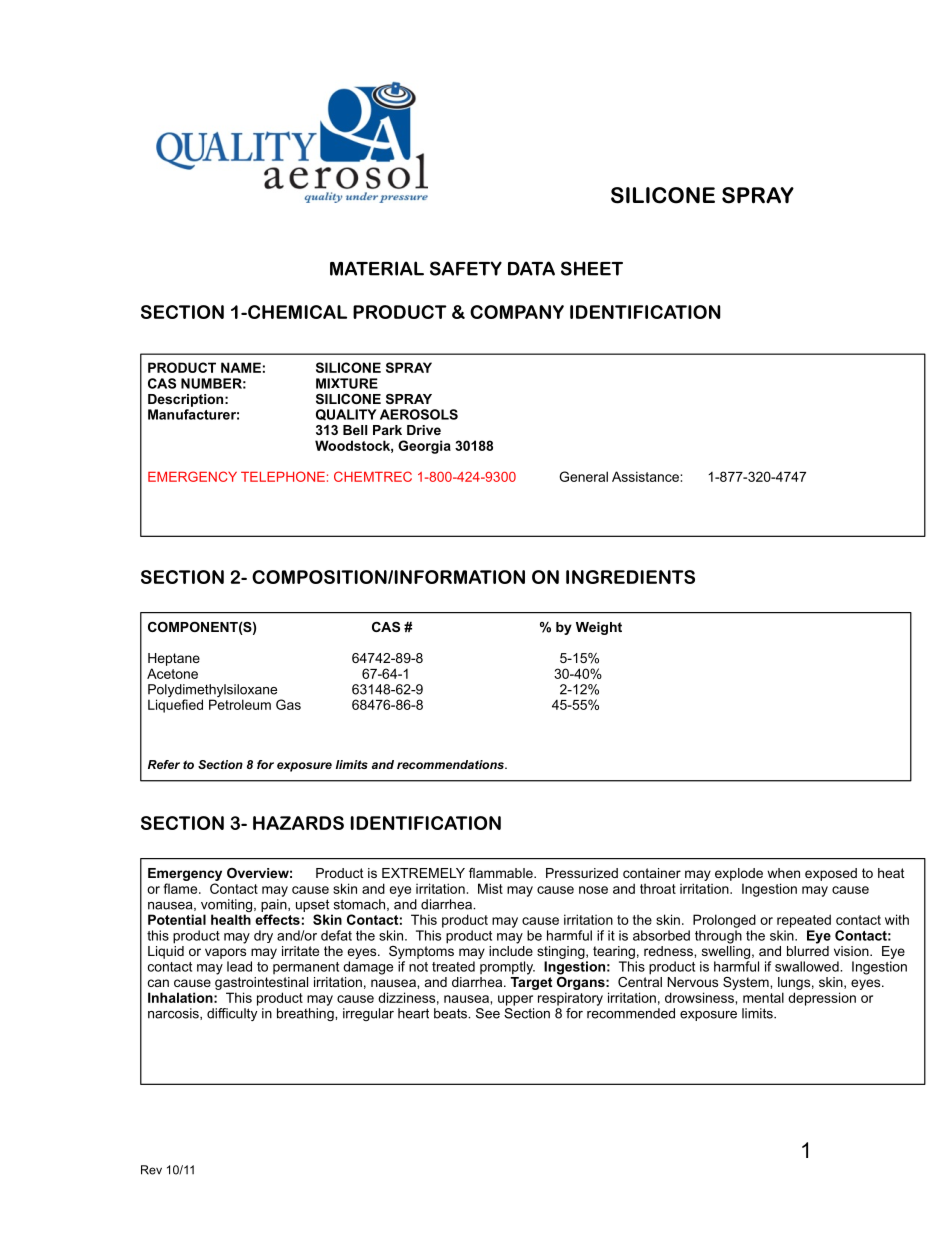  Describe the element at coordinates (240, 704) in the screenshot. I see `Petroleum` at that location.
